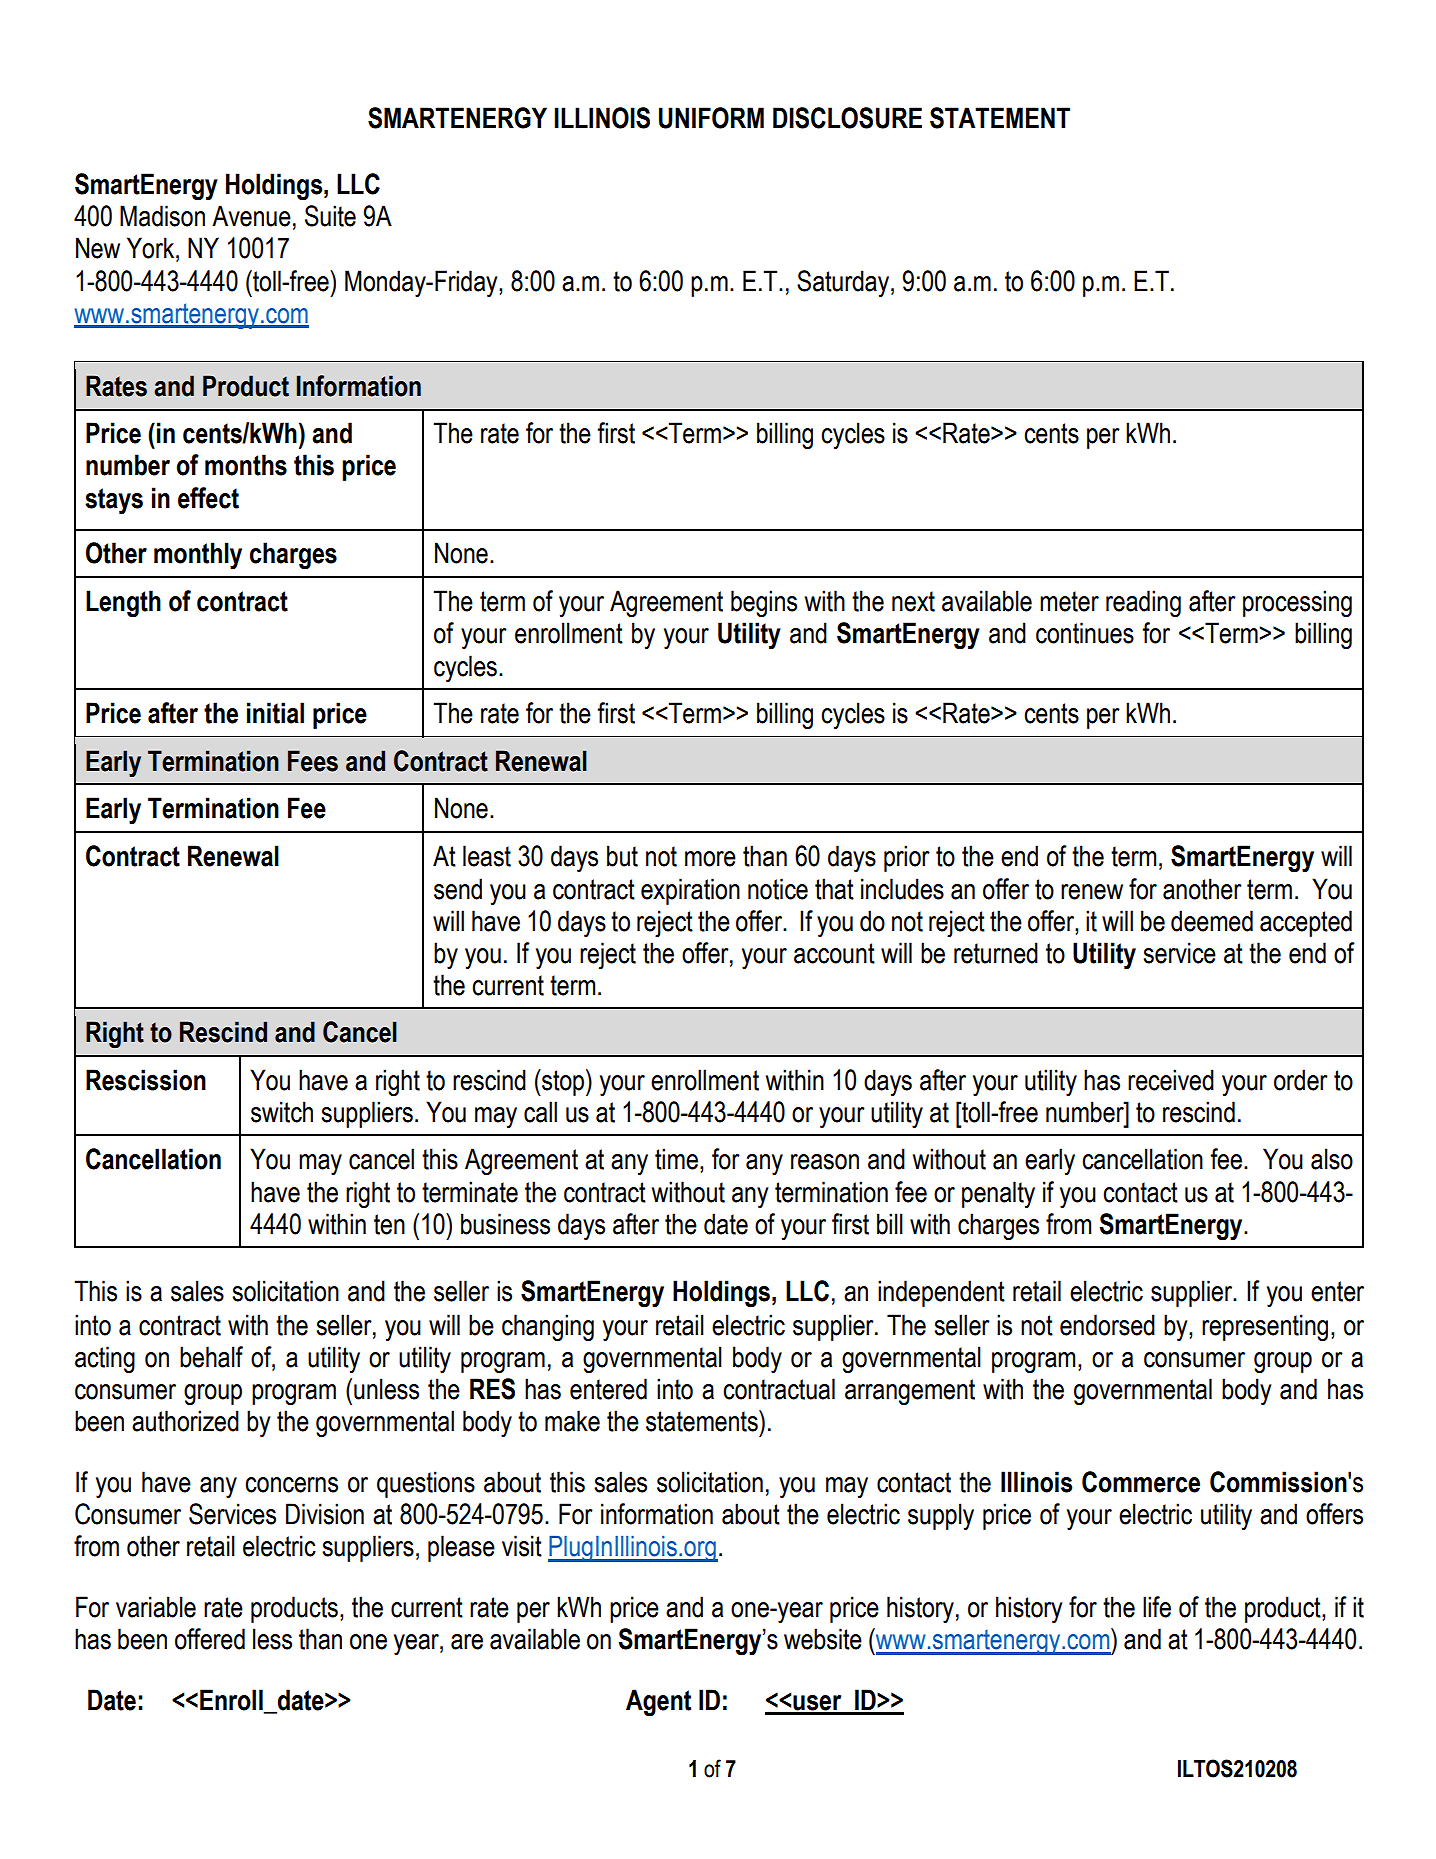  What do you see at coordinates (1107, 1325) in the screenshot?
I see `endorsed` at bounding box center [1107, 1325].
